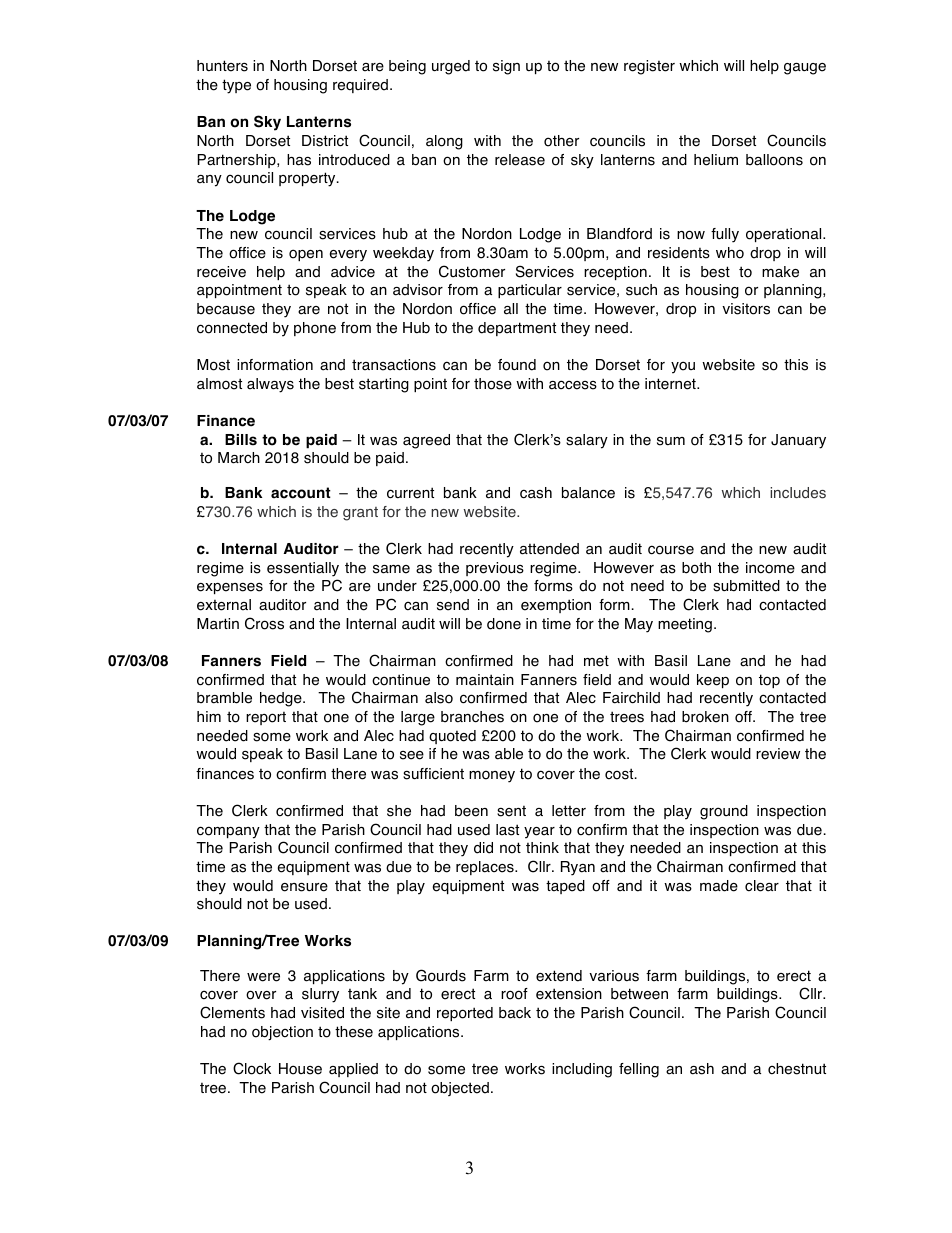  I want to click on submitted, so click(746, 586).
